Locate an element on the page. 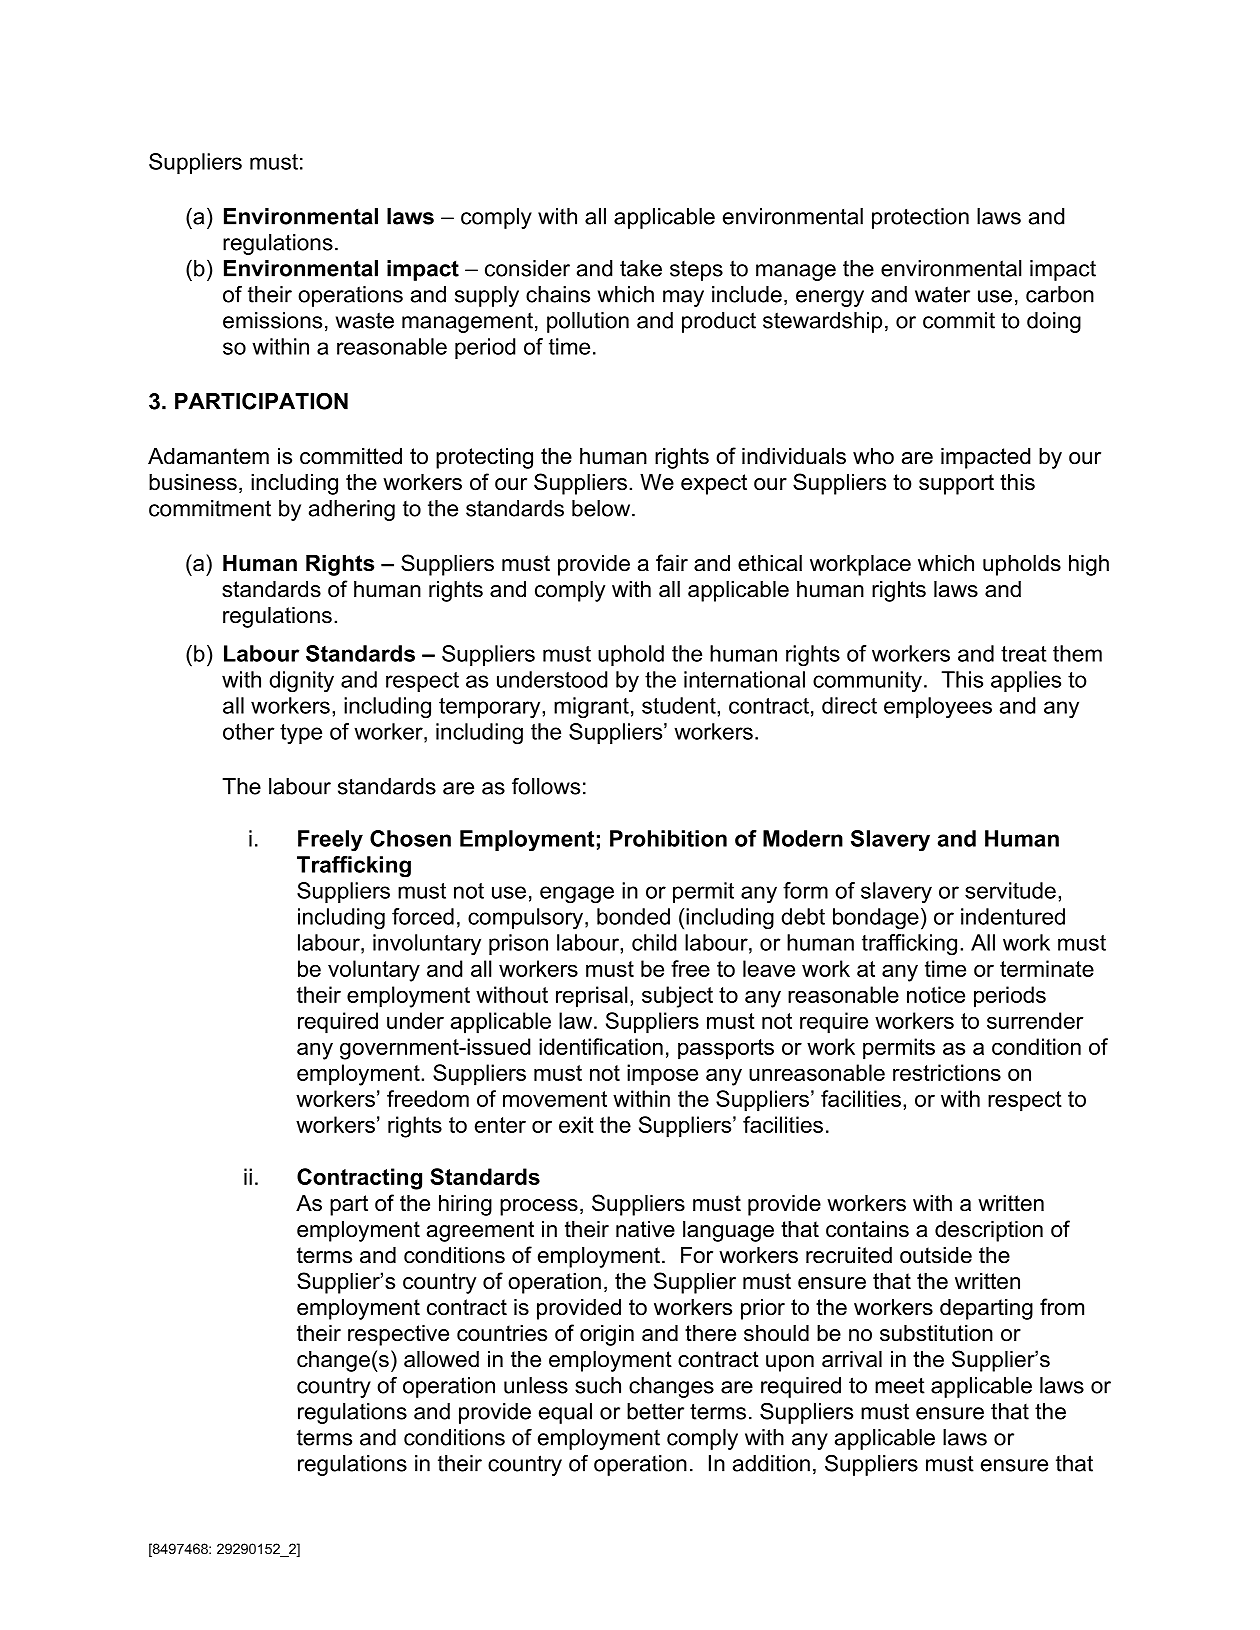  water is located at coordinates (942, 294).
